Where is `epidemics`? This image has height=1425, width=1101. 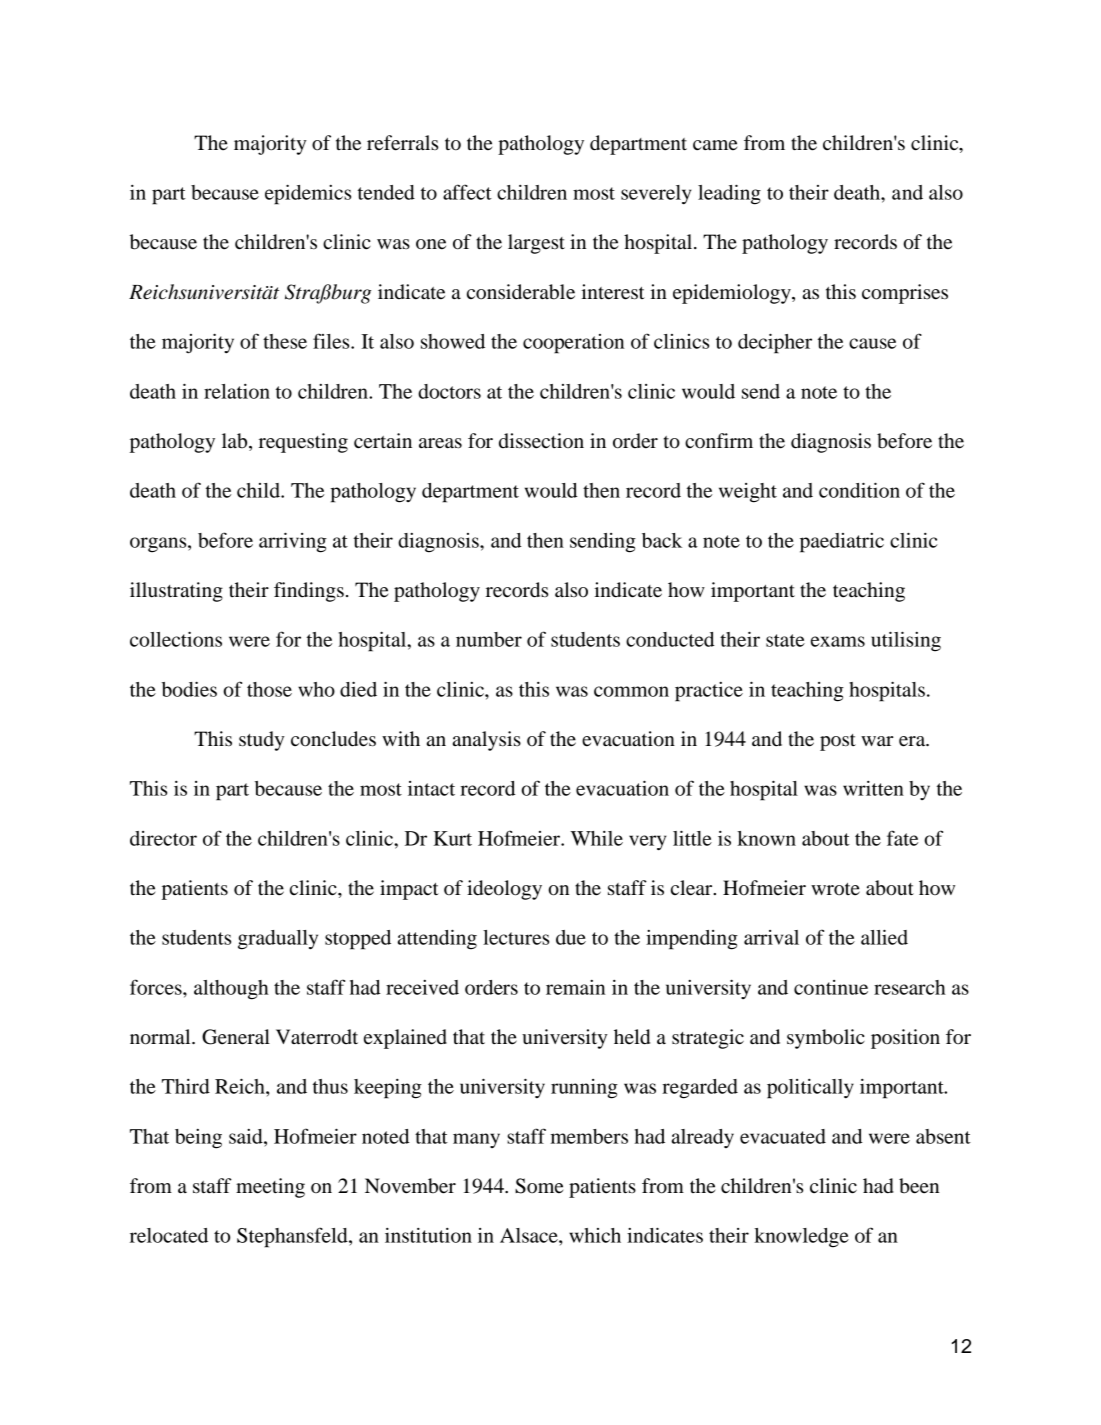
epidemics is located at coordinates (308, 194).
